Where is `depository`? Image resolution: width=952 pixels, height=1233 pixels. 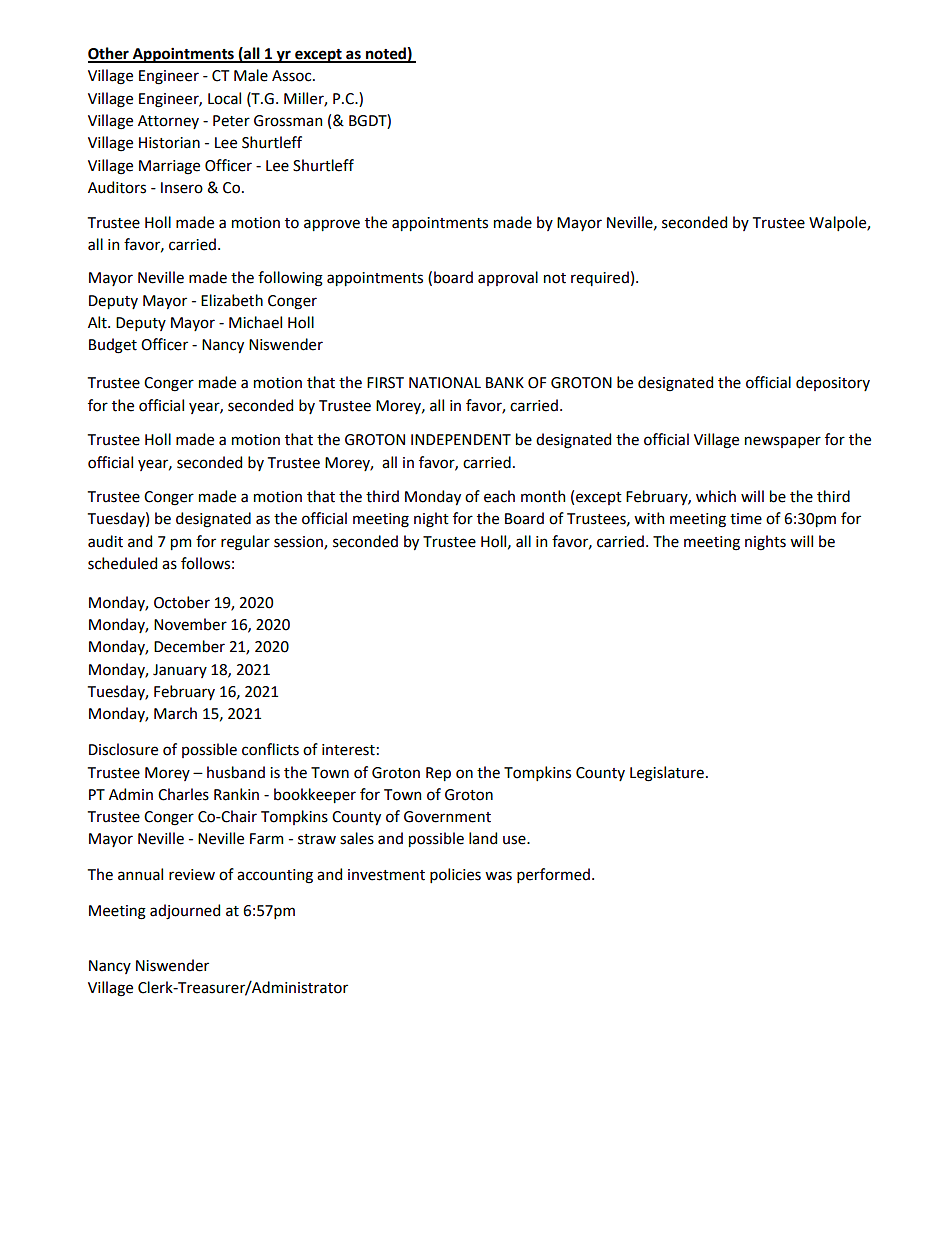
depository is located at coordinates (833, 383).
